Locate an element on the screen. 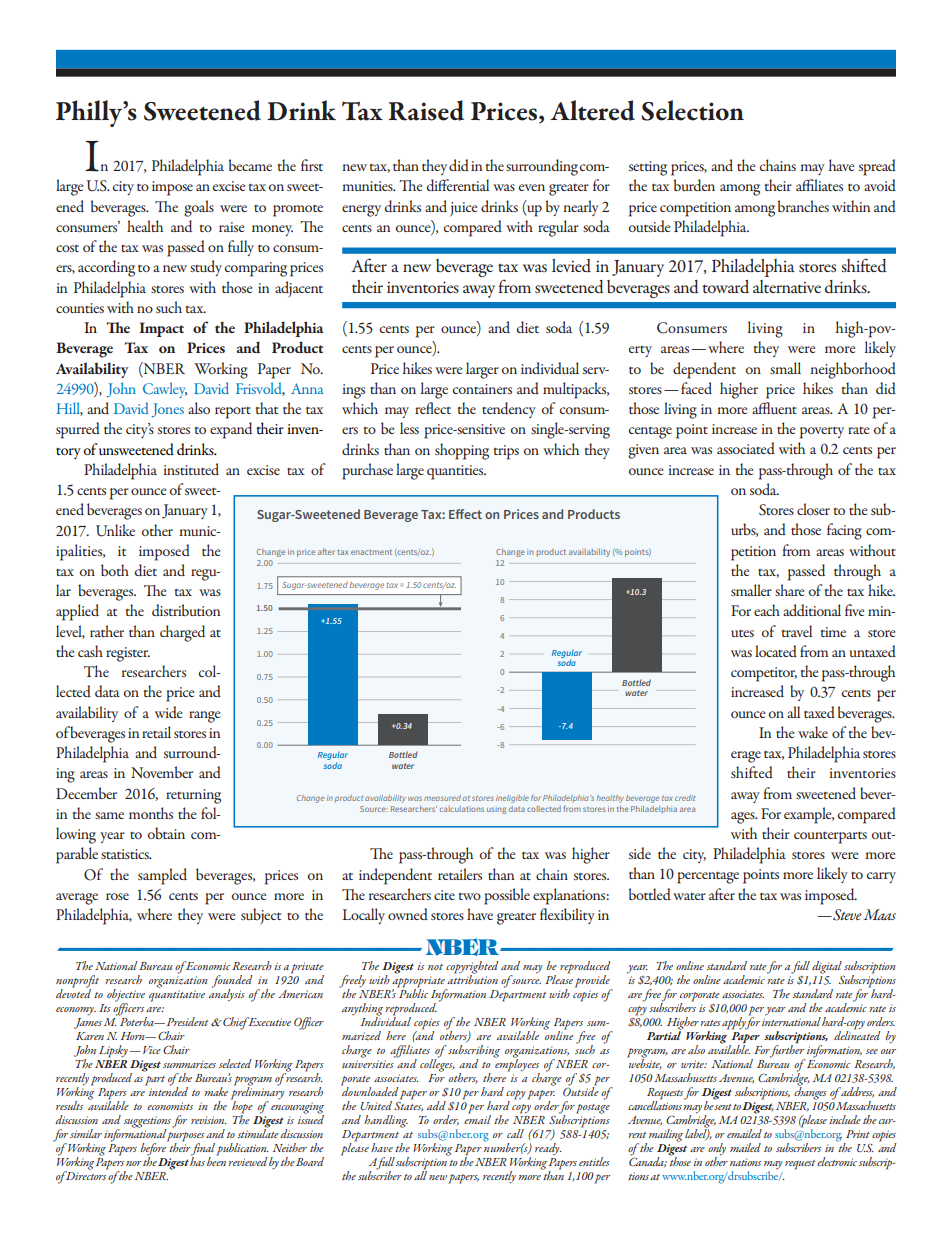 The height and width of the screenshot is (1233, 952). travel is located at coordinates (797, 631).
